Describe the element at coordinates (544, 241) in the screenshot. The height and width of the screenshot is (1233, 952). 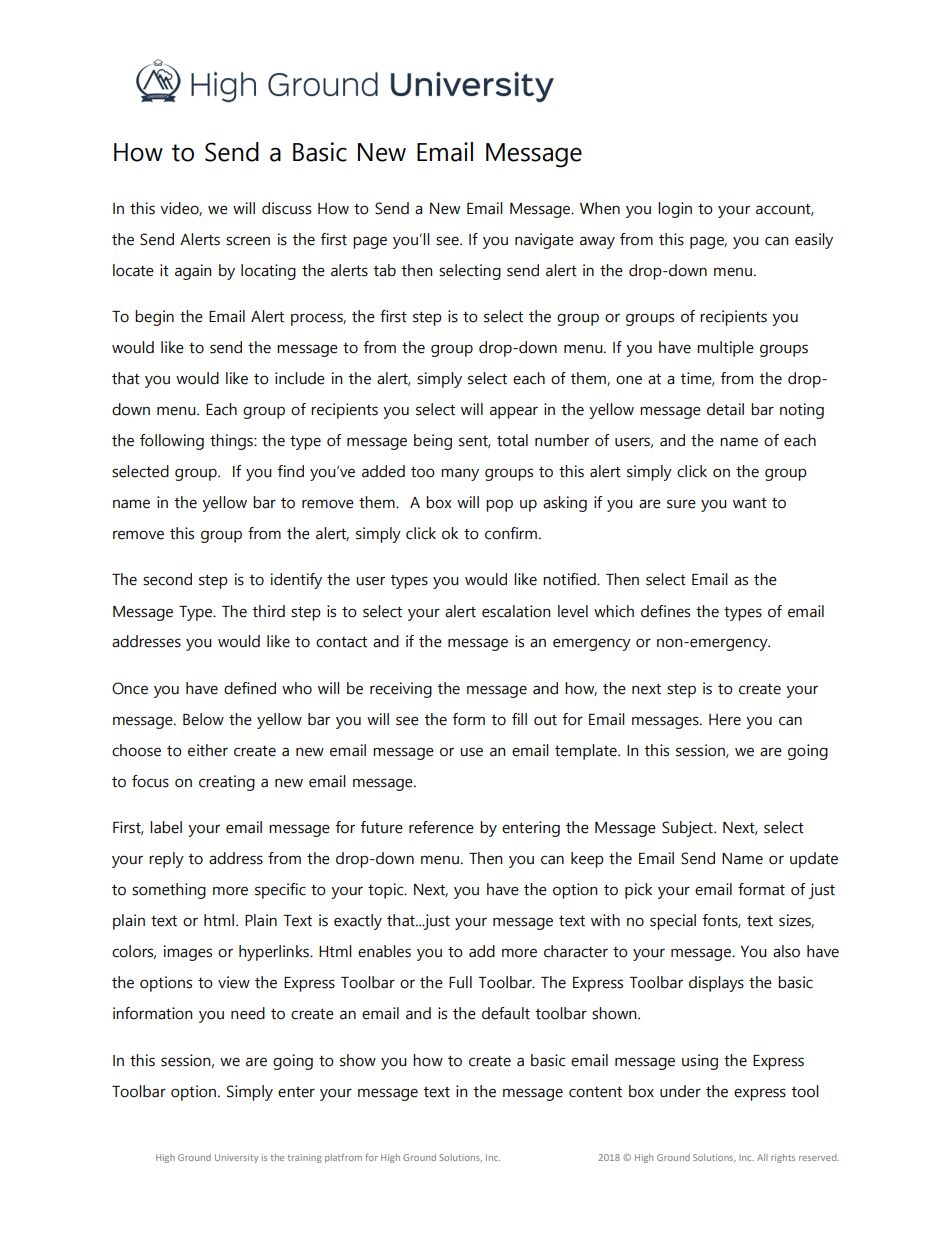
I see `navigate` at that location.
